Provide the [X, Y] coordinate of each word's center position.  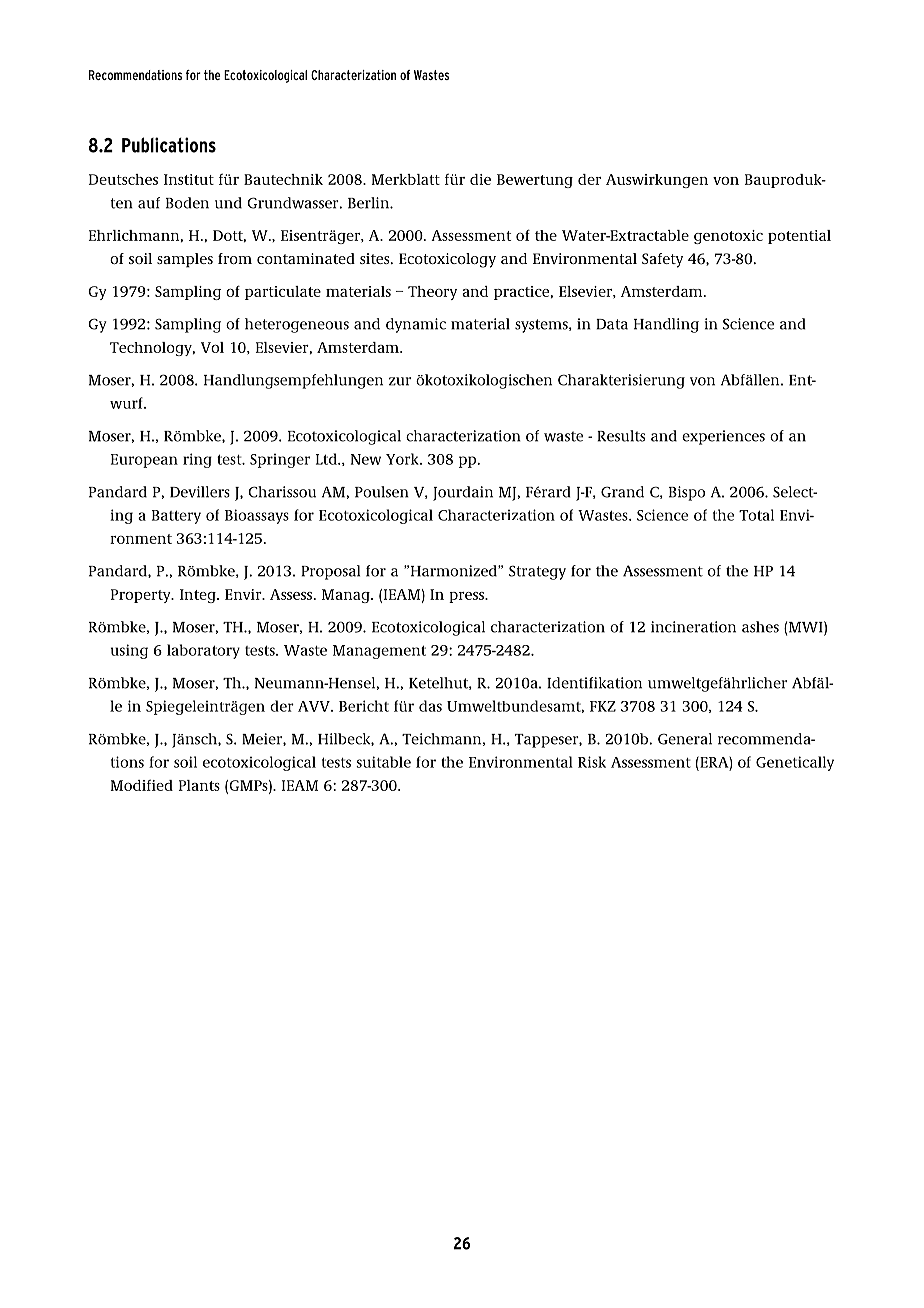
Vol [212, 347]
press [467, 597]
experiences [723, 437]
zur [400, 381]
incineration [693, 627]
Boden [187, 203]
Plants [199, 785]
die [480, 179]
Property [142, 596]
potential [799, 237]
